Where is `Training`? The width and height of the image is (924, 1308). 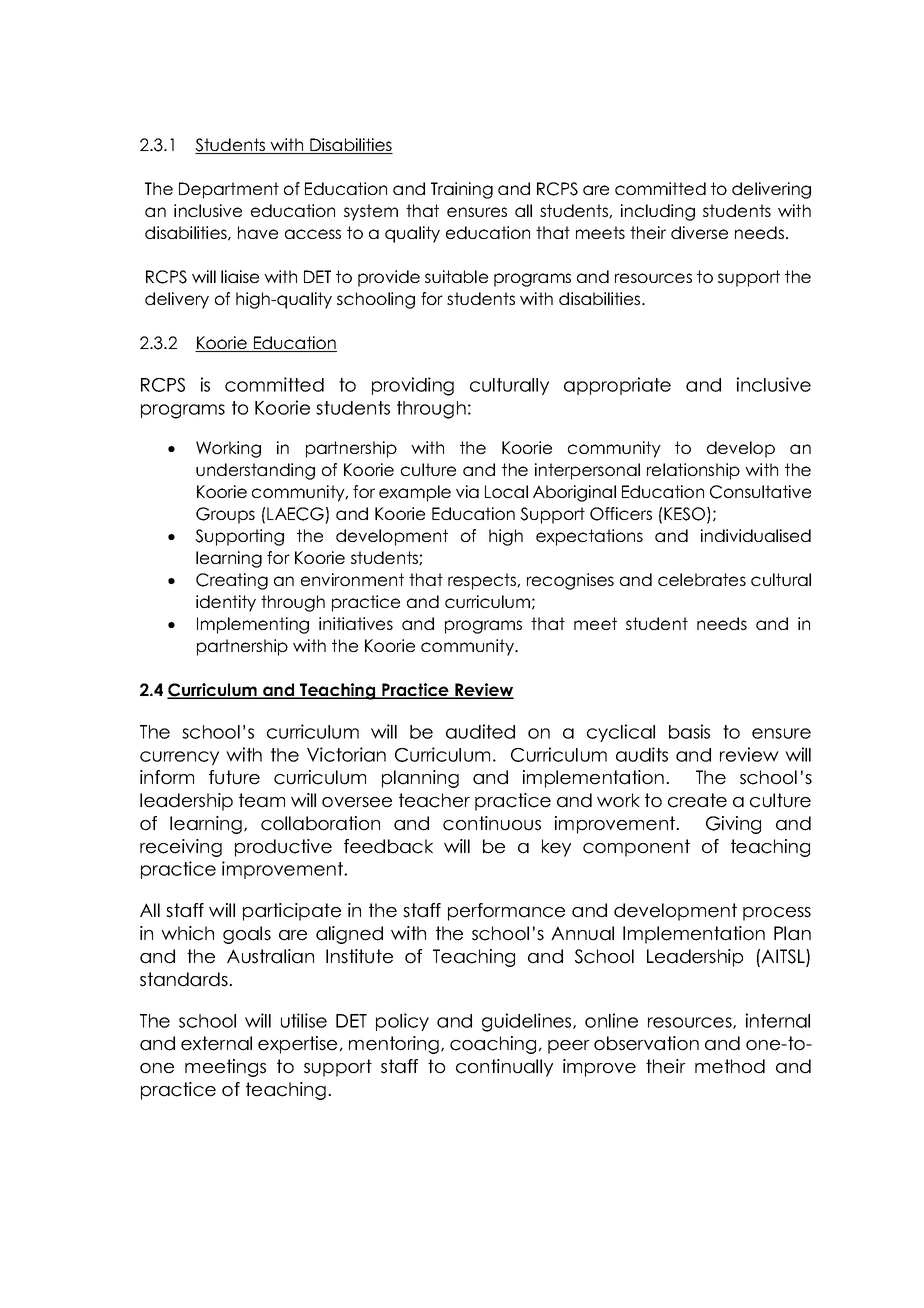
Training is located at coordinates (462, 190).
